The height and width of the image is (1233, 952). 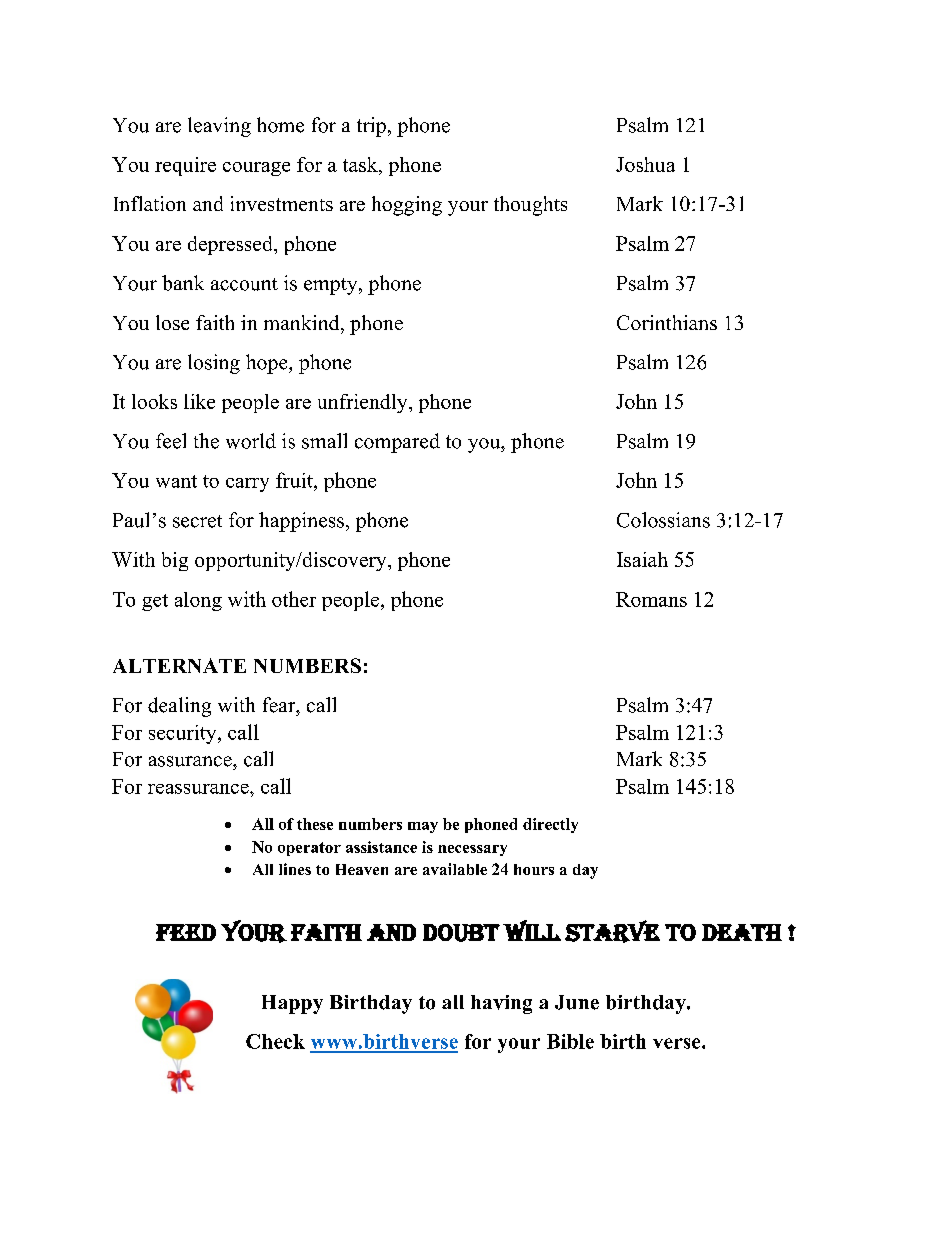 I want to click on along, so click(x=198, y=601).
